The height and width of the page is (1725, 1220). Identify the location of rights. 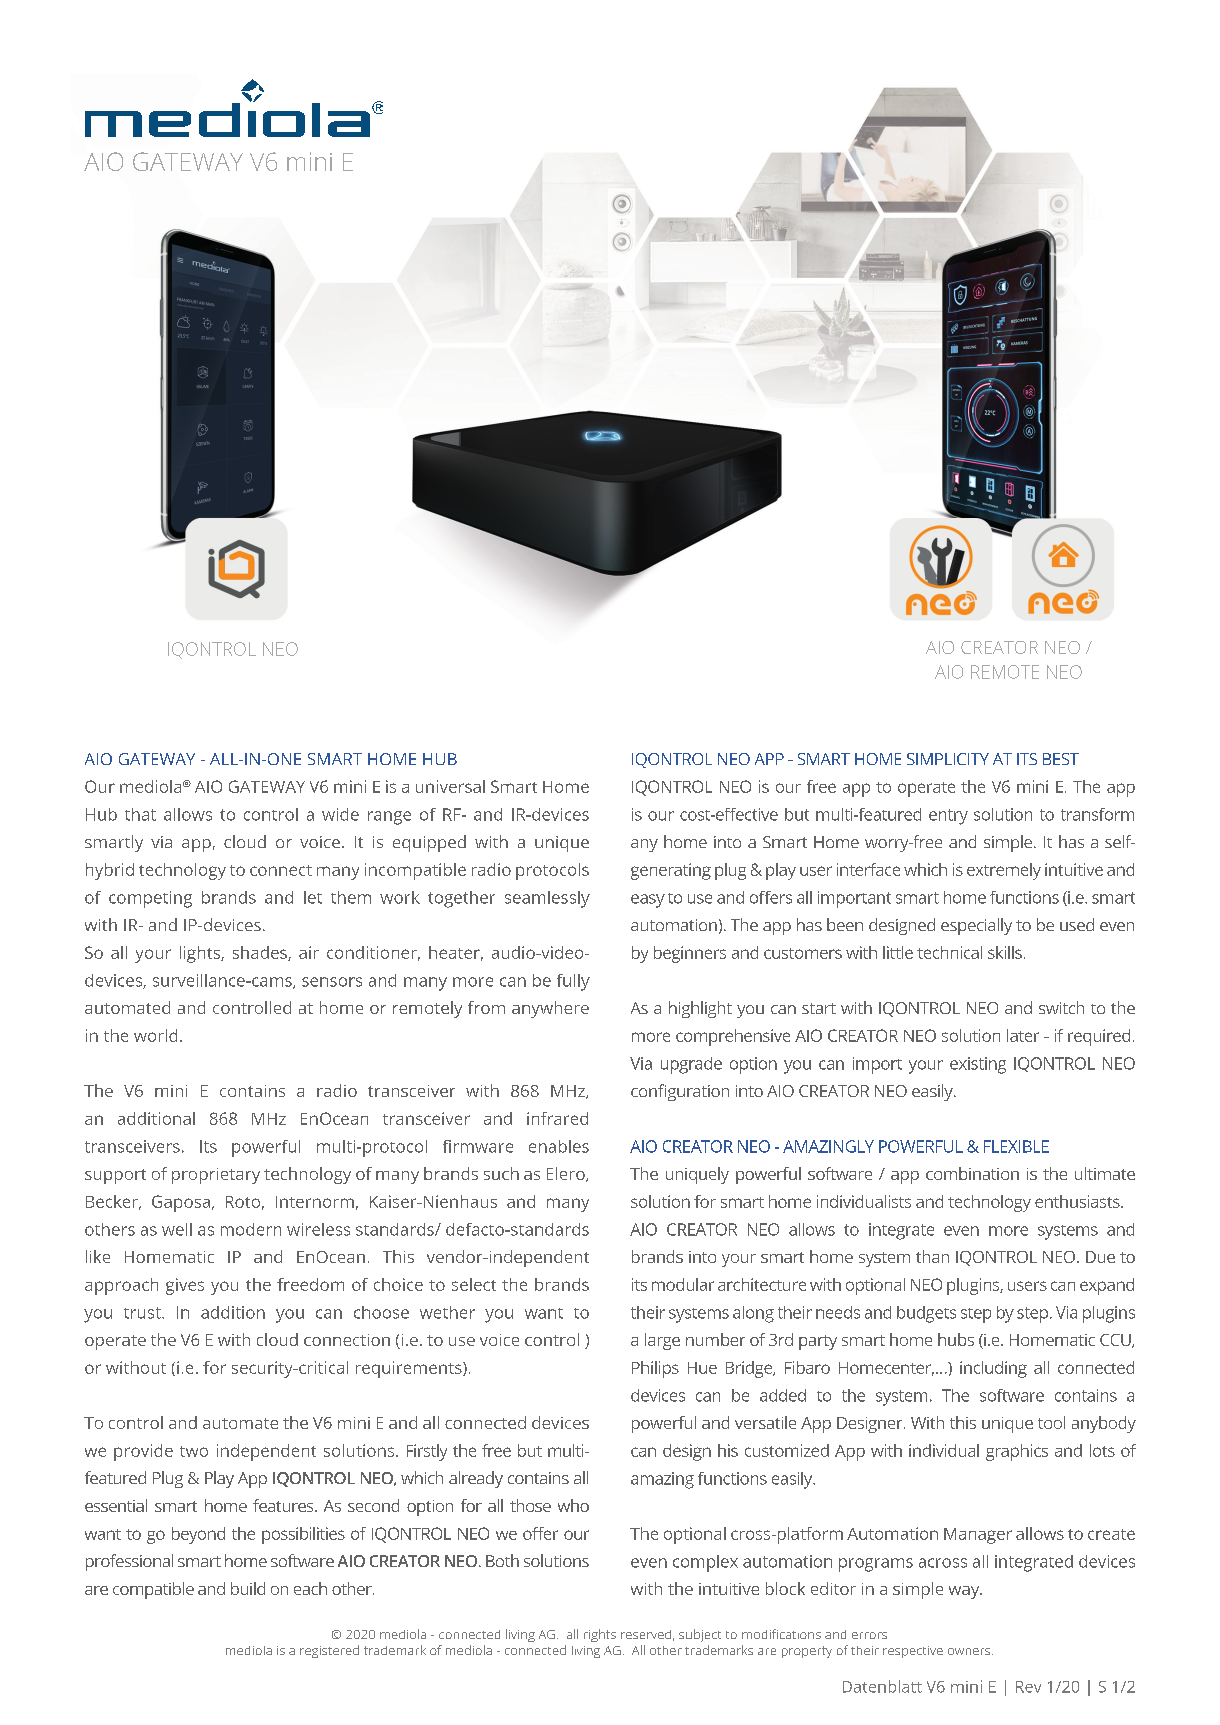
(600, 1635).
